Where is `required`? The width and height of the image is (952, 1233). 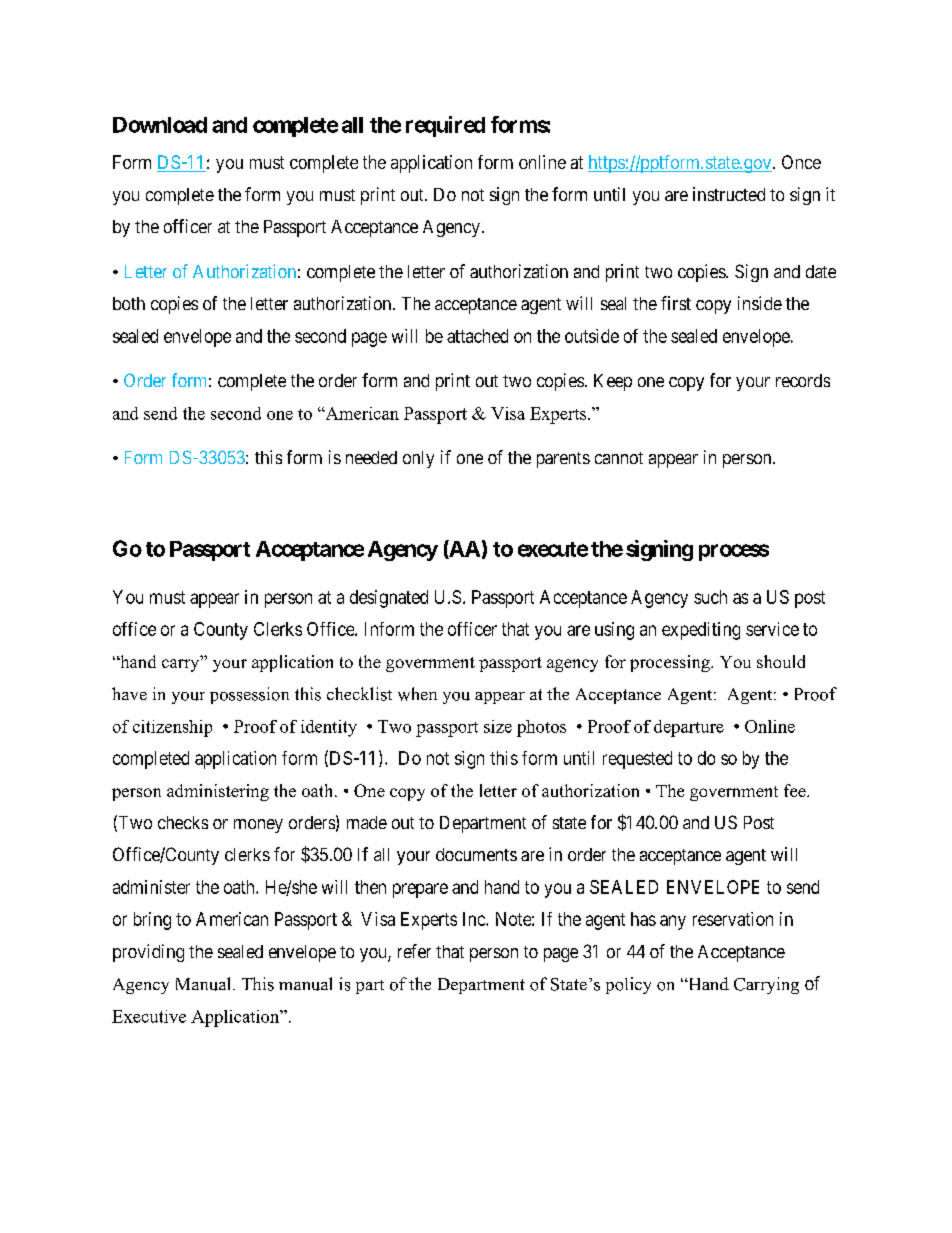 required is located at coordinates (445, 126).
